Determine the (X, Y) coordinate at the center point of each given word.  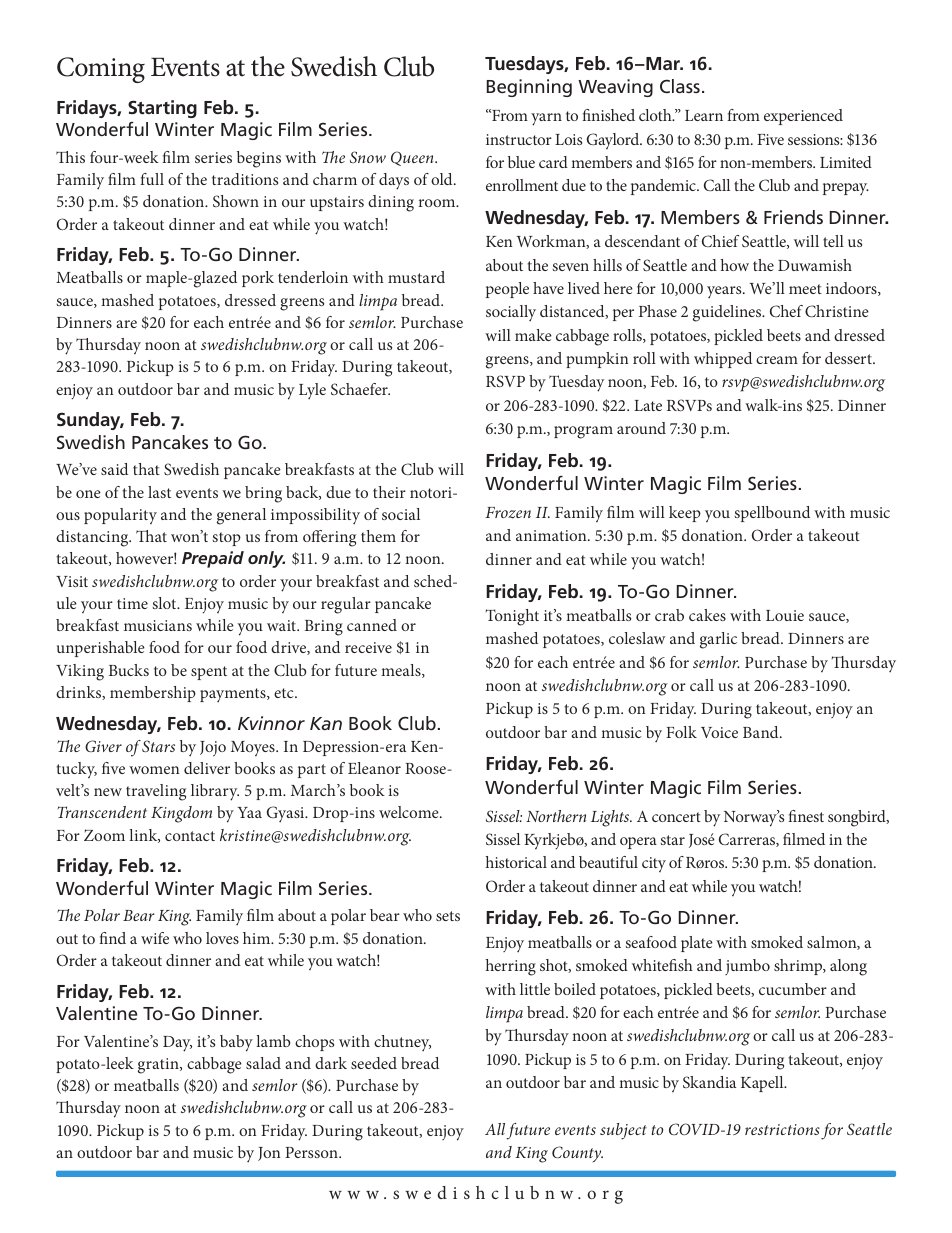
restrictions (782, 1129)
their (389, 492)
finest (806, 816)
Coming (101, 70)
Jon (269, 1154)
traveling (156, 792)
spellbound (772, 514)
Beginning (529, 88)
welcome (410, 812)
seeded (374, 1063)
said (114, 469)
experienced (803, 117)
